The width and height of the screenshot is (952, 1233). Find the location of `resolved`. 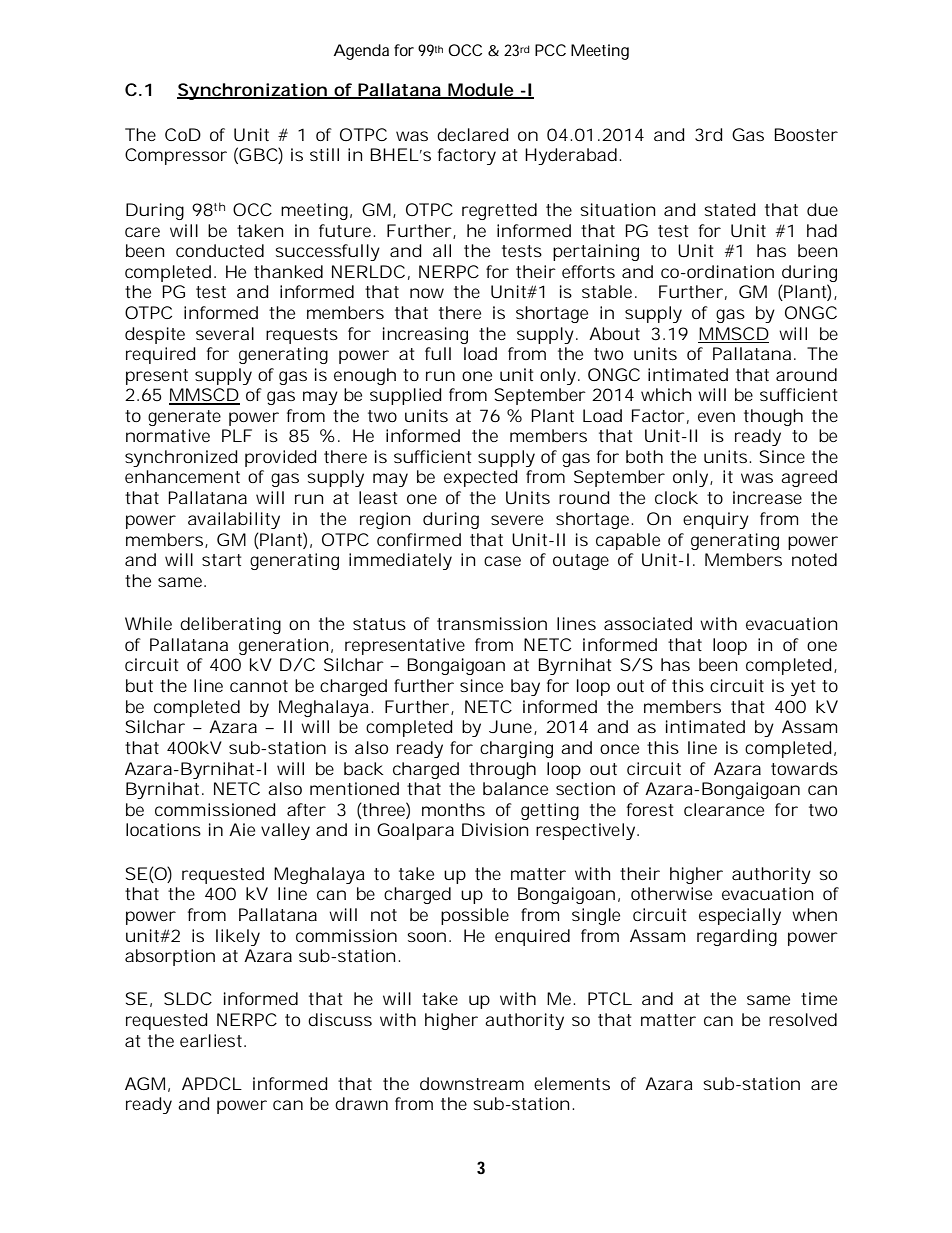

resolved is located at coordinates (803, 1019).
